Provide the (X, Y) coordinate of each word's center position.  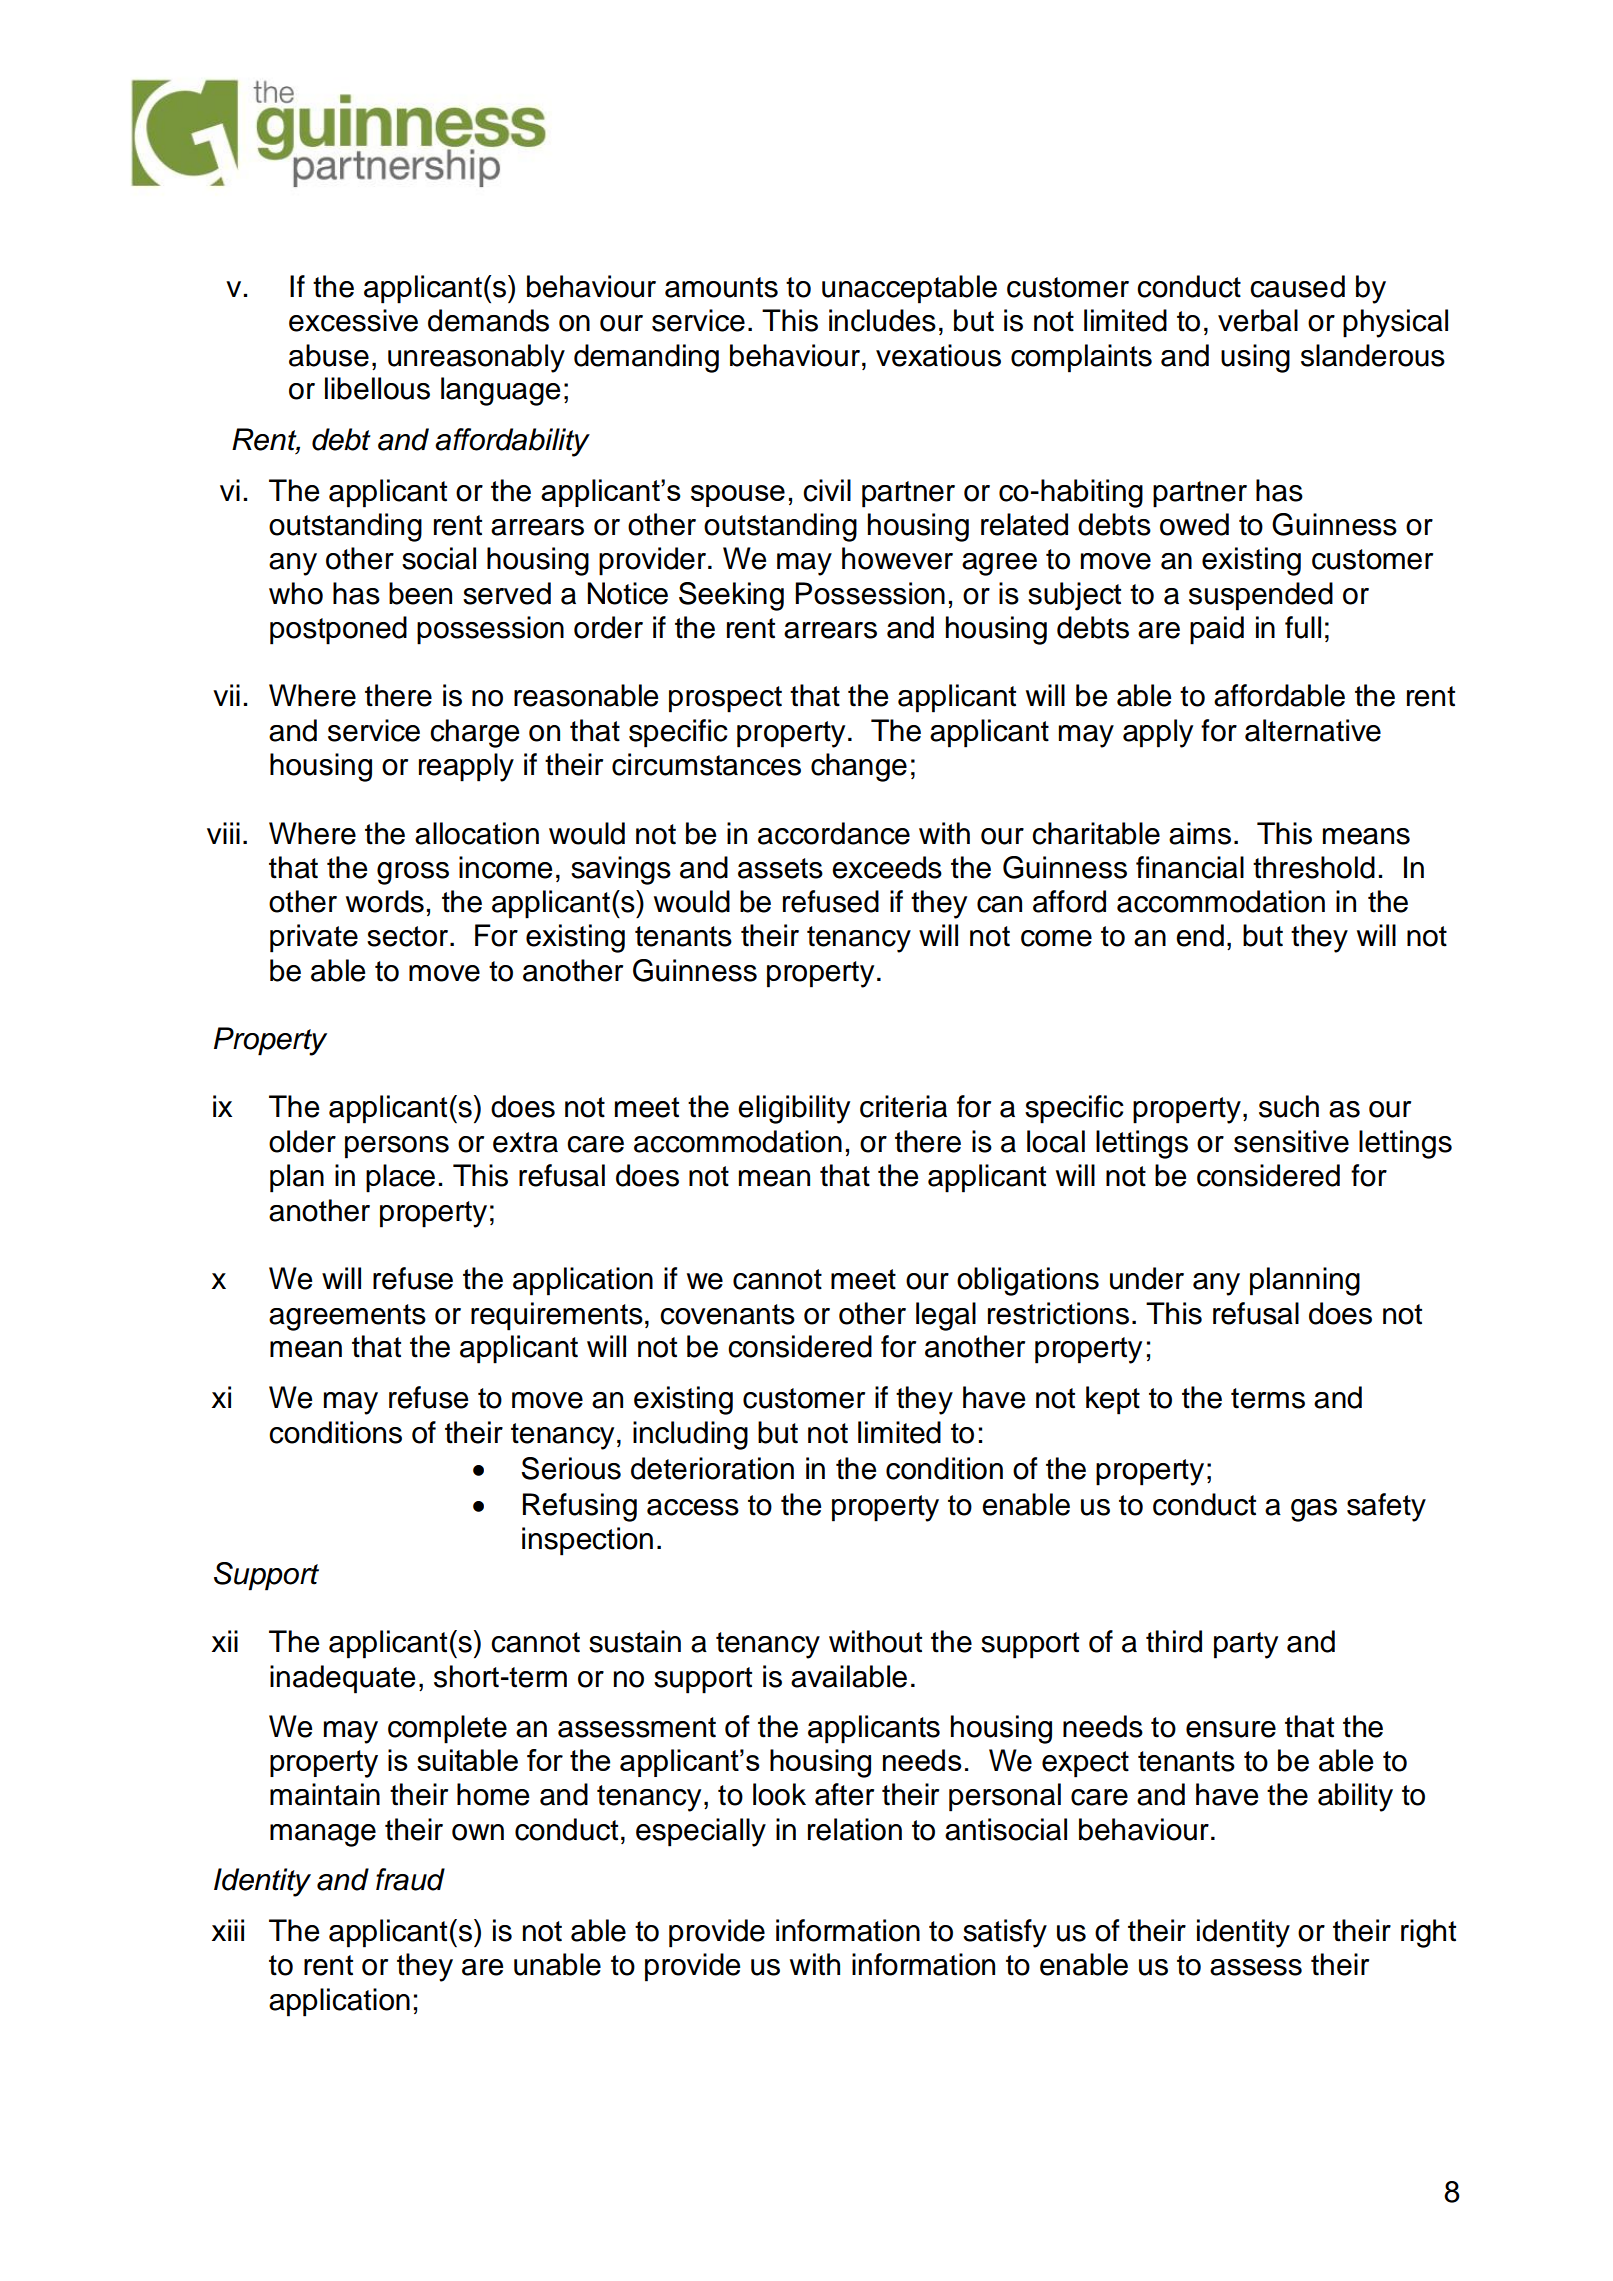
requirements (557, 1316)
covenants (727, 1314)
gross (413, 873)
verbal (1258, 320)
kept (1113, 1400)
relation (855, 1829)
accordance (834, 833)
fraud (410, 1879)
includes (882, 320)
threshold (1314, 867)
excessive (353, 320)
